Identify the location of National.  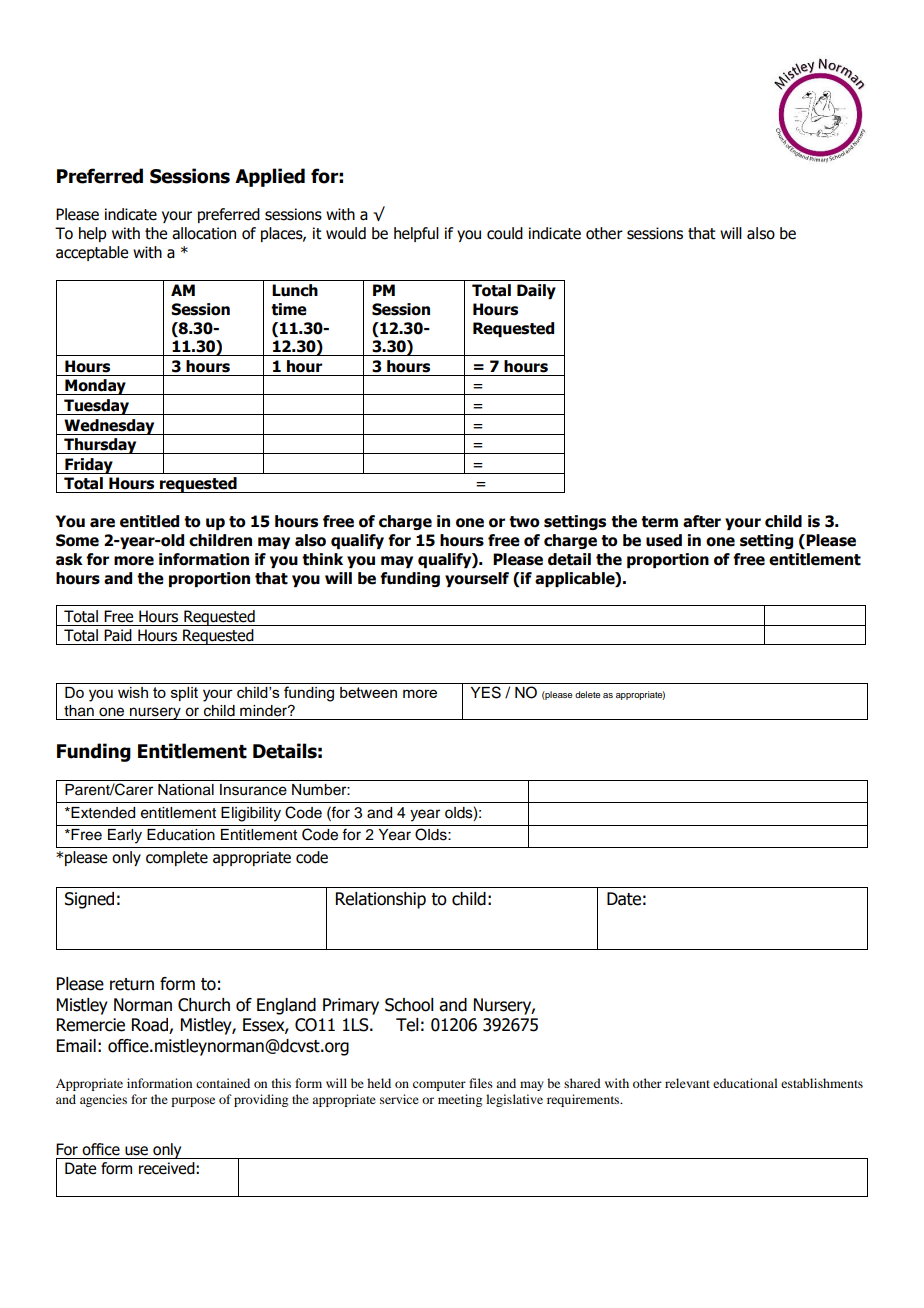
(186, 790).
